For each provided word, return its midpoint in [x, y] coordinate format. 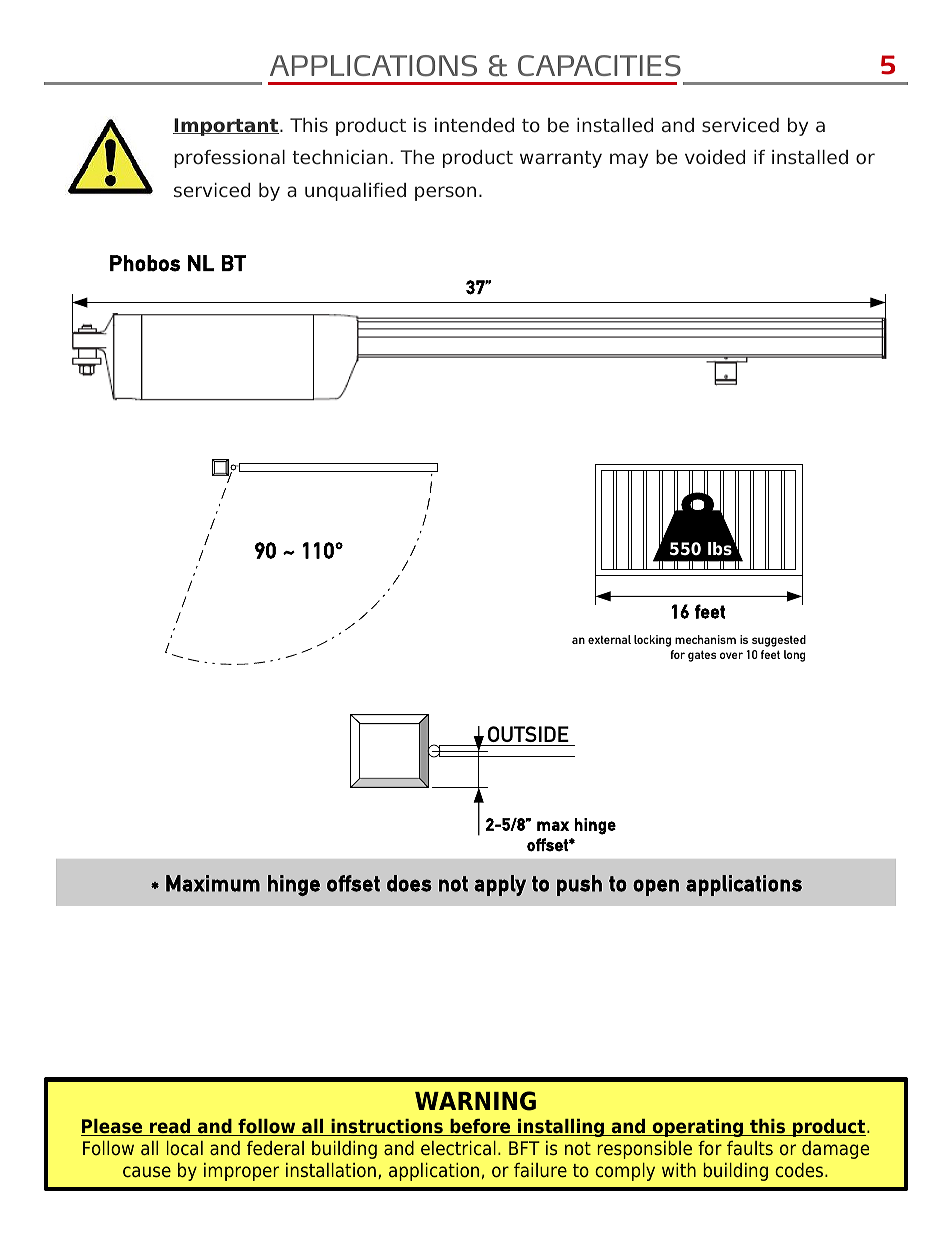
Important [227, 127]
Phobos [145, 263]
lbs [720, 549]
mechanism [705, 639]
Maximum [213, 883]
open [656, 887]
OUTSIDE [528, 734]
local [185, 1148]
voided [715, 157]
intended [474, 125]
